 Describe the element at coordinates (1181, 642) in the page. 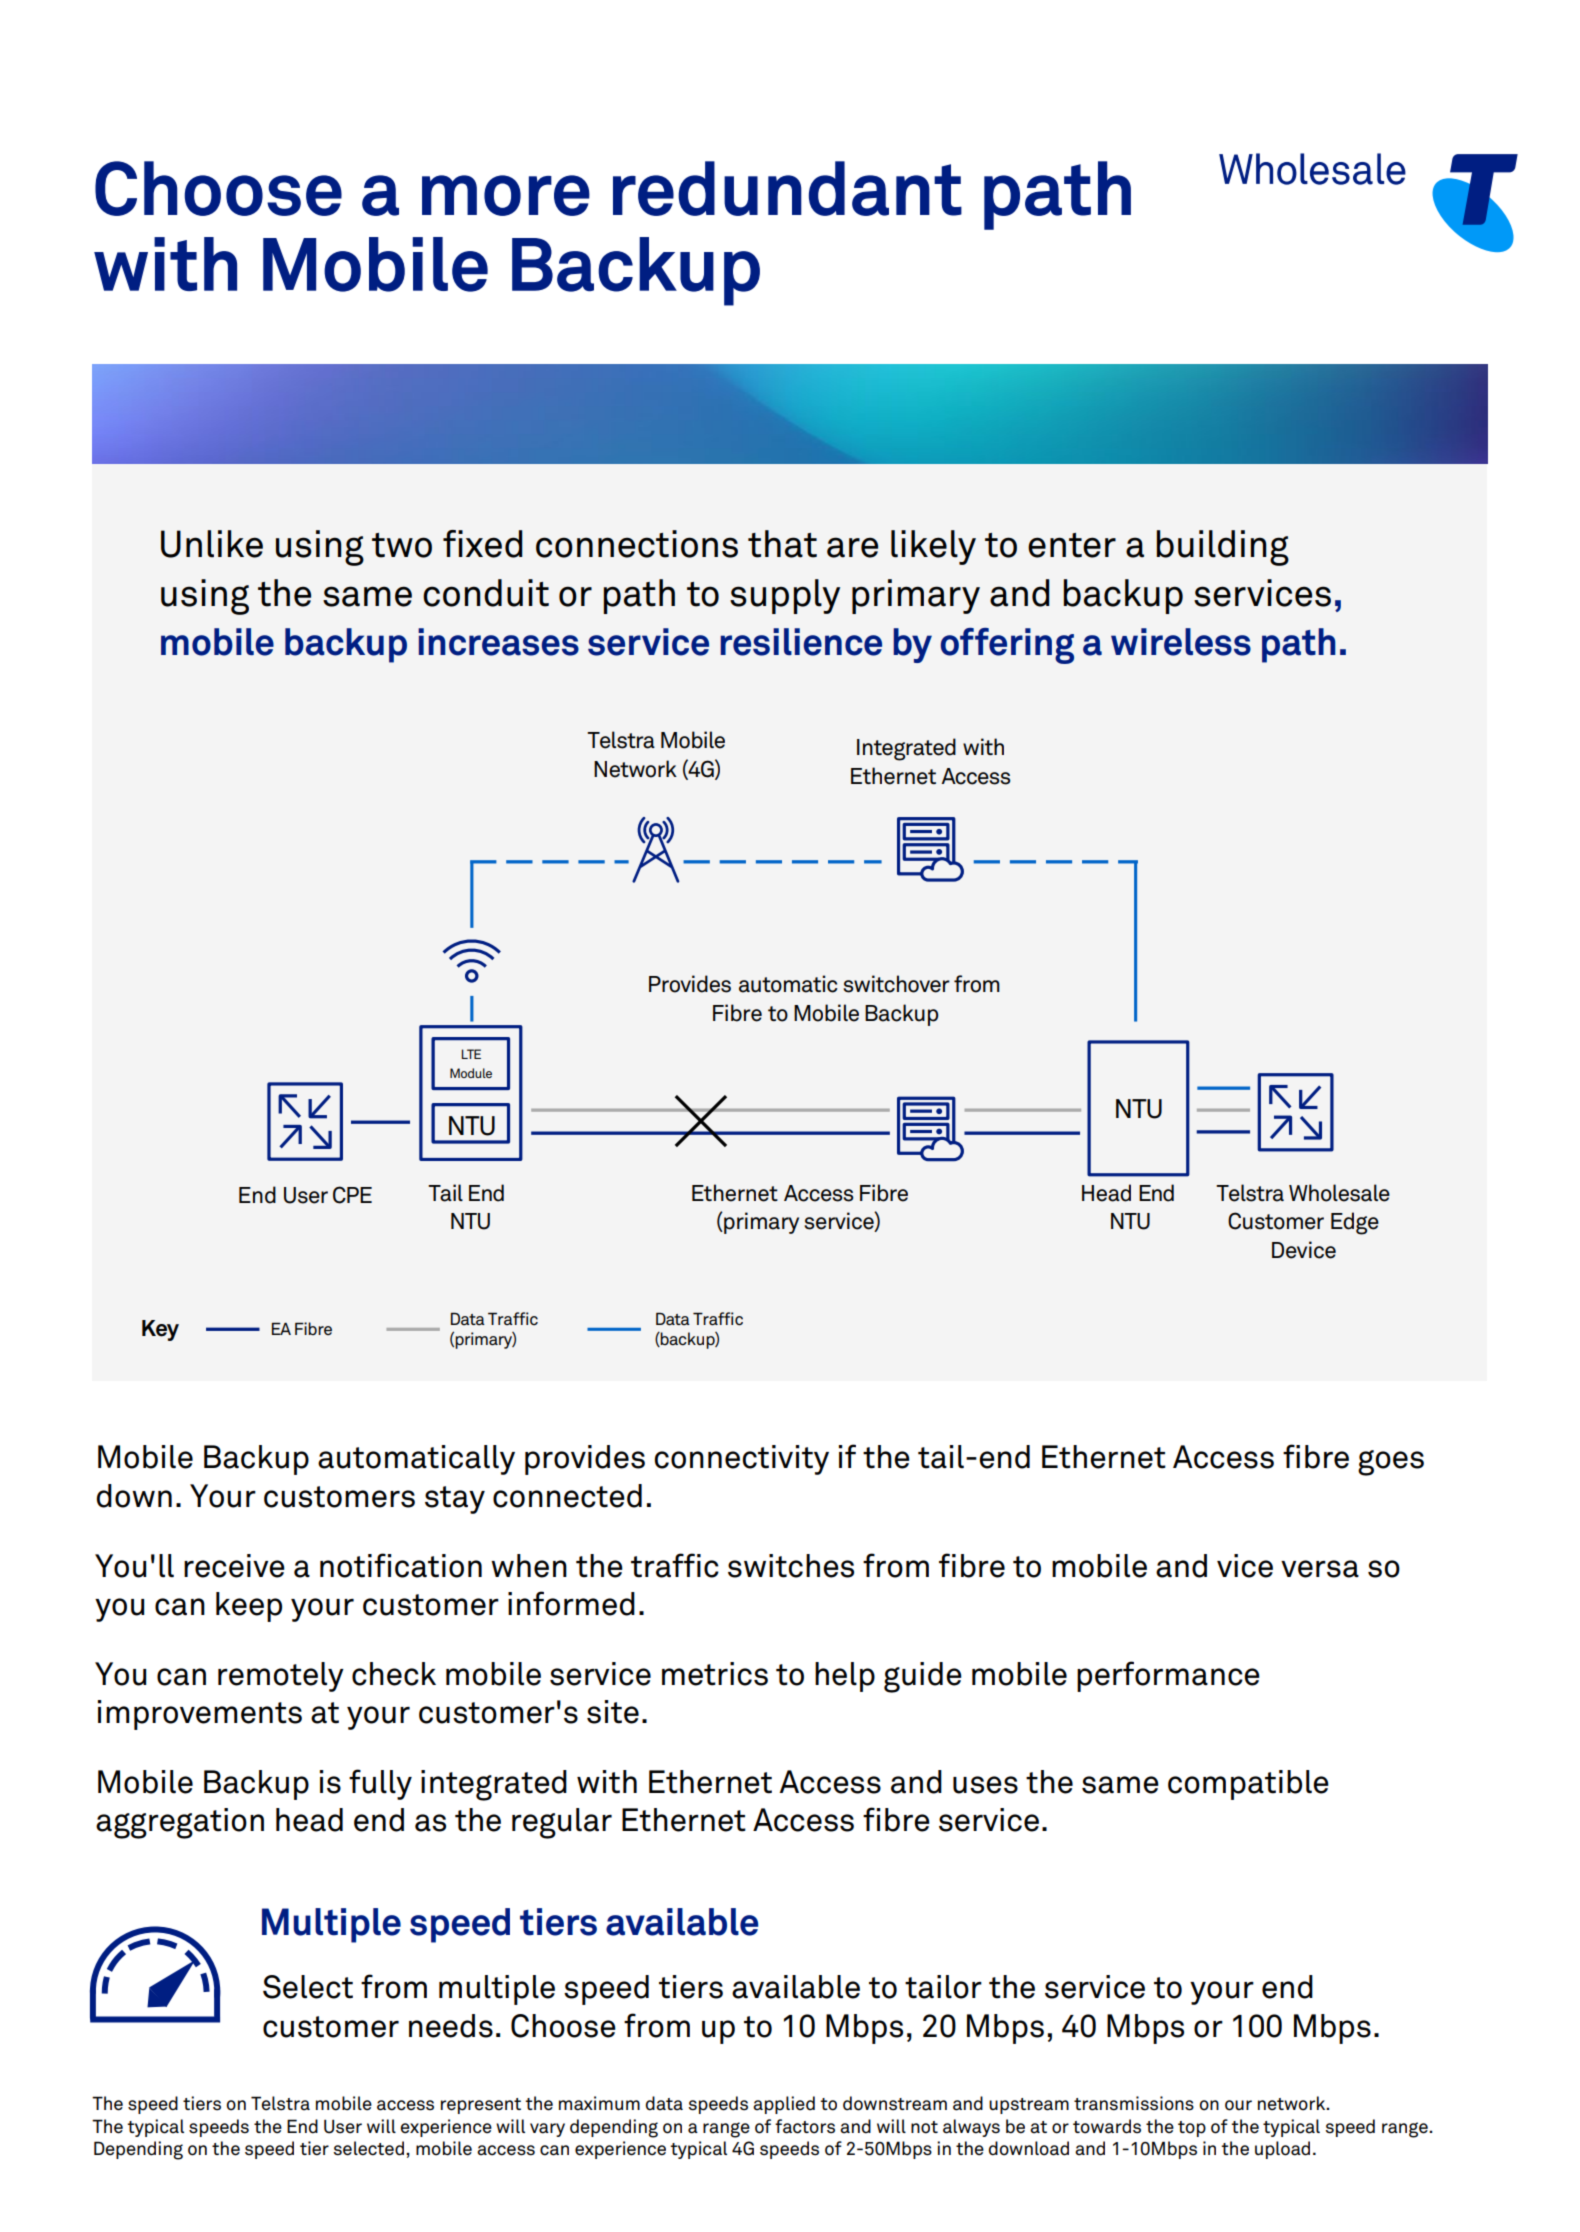

I see `wireless` at that location.
